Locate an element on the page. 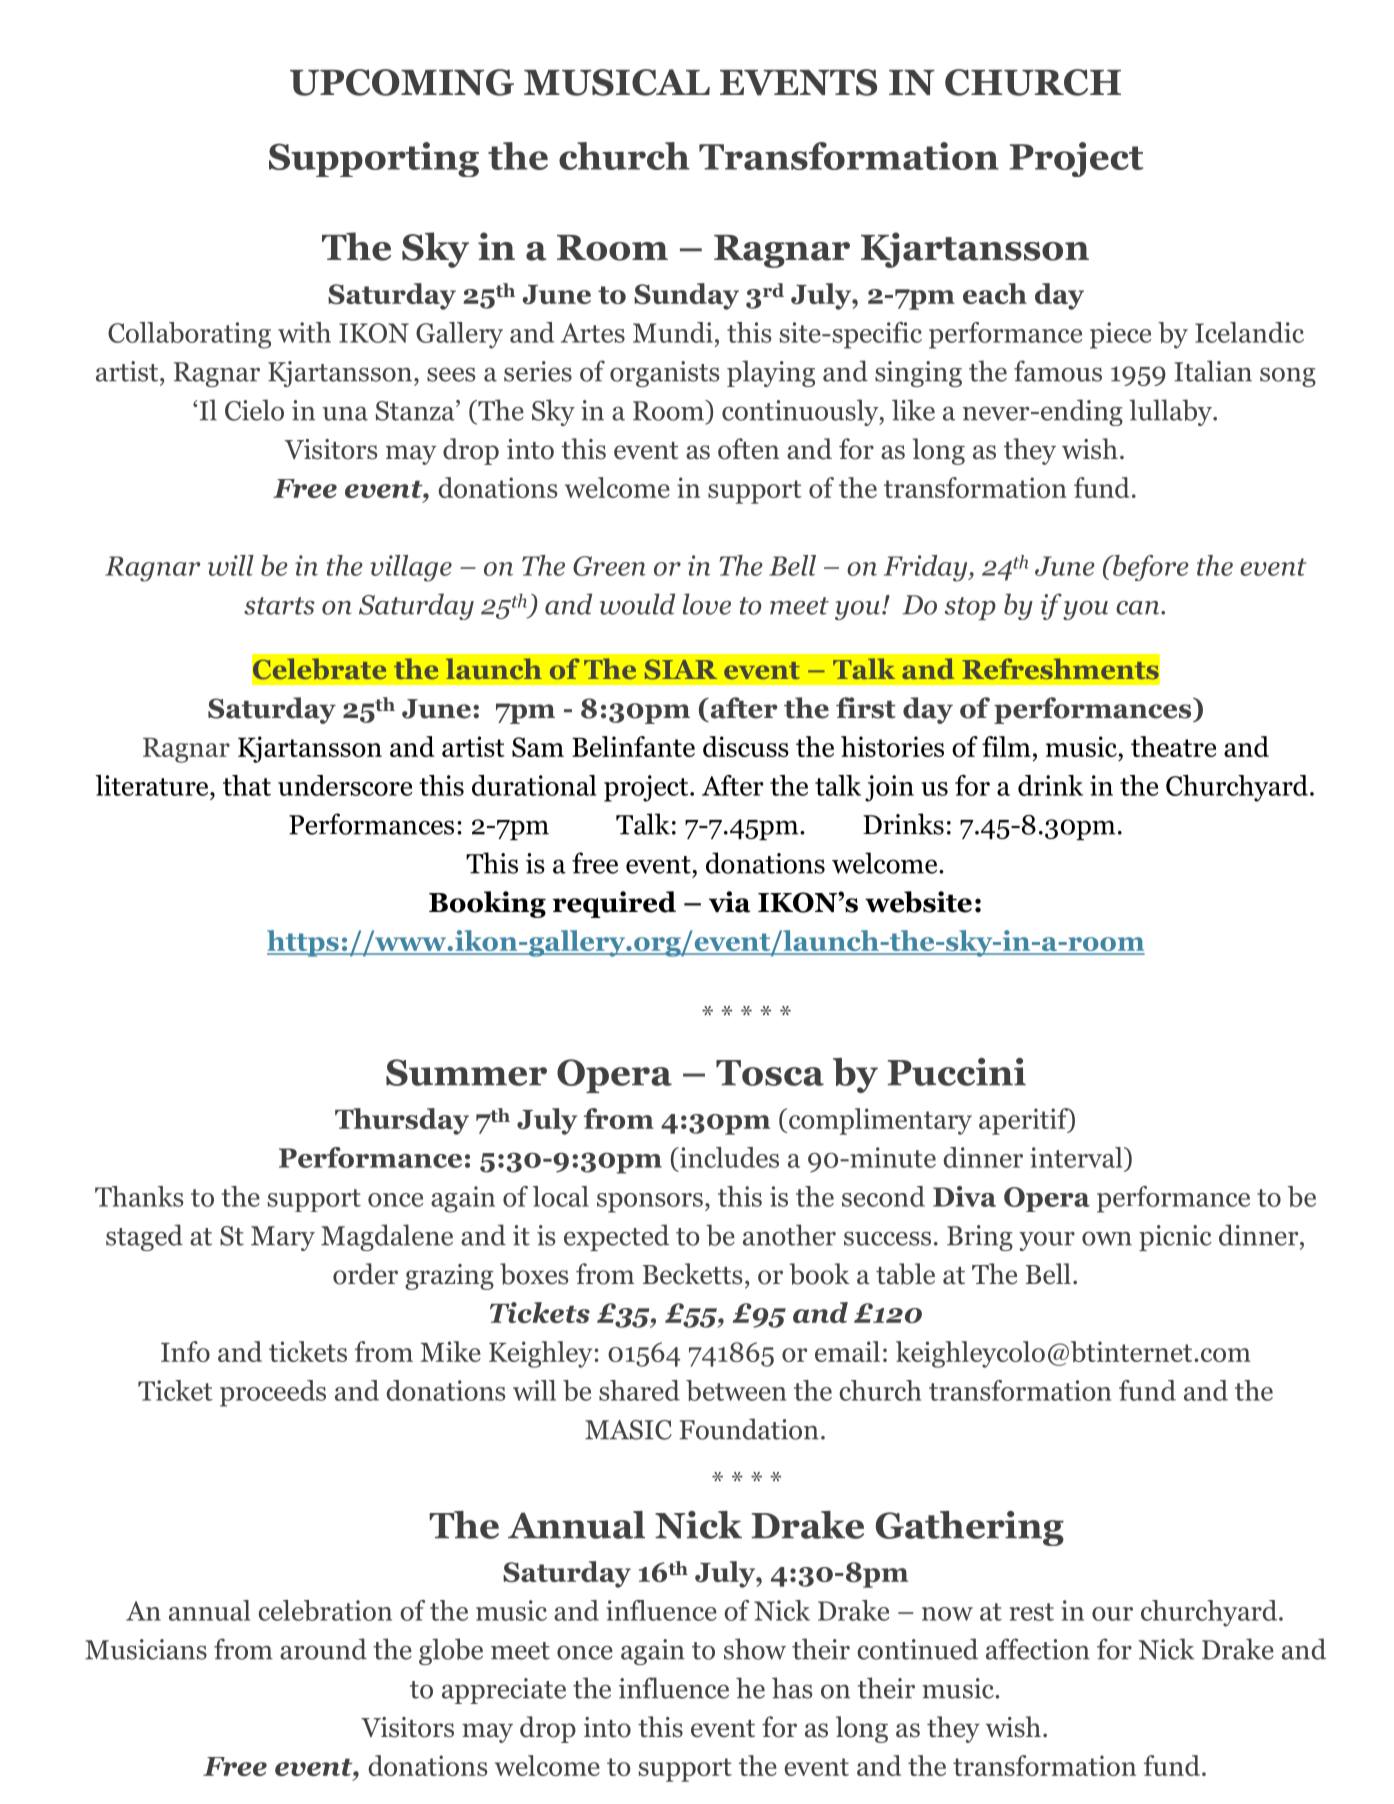 The image size is (1394, 1804). each is located at coordinates (995, 293).
